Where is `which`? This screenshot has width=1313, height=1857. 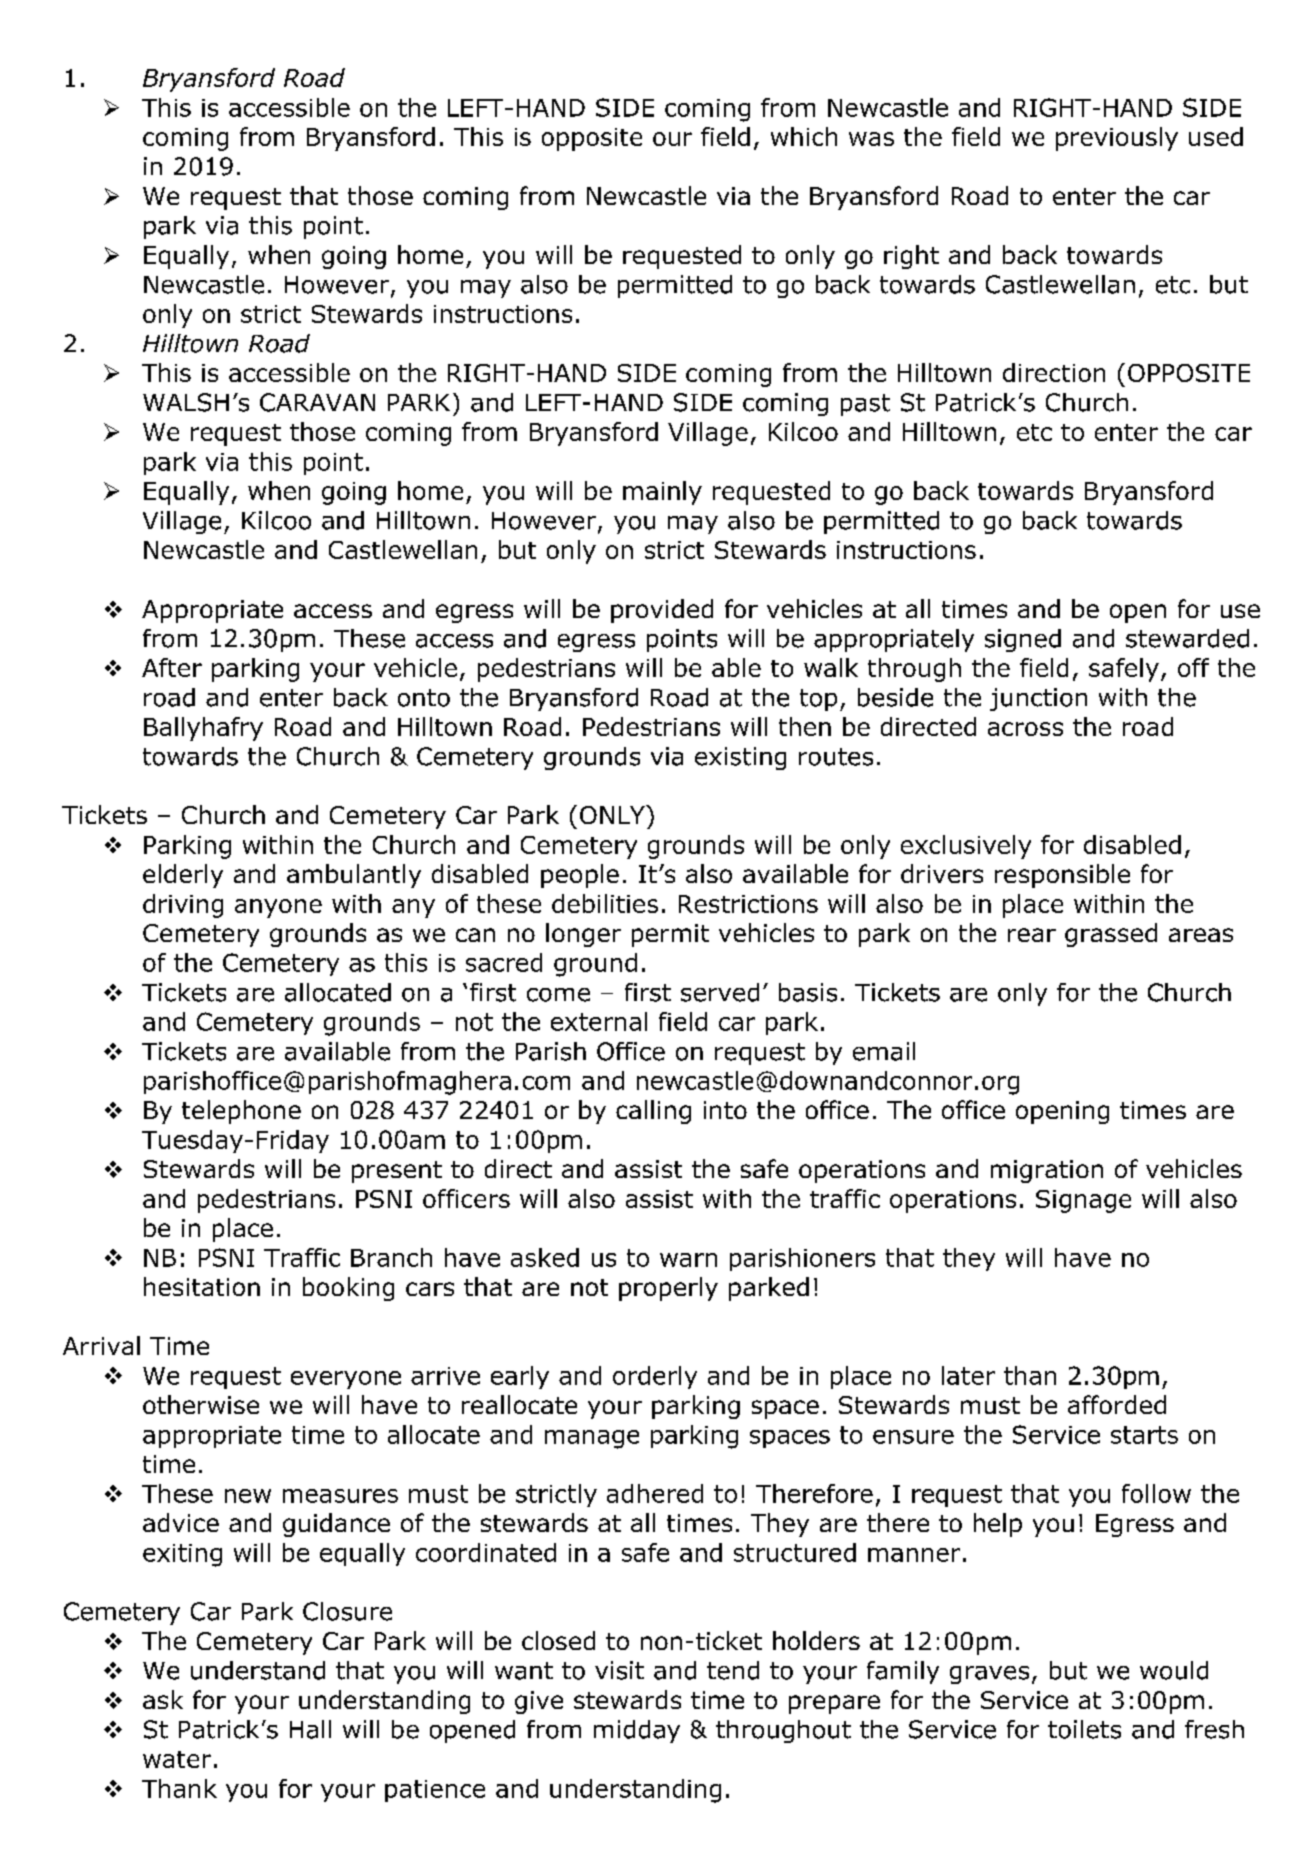 which is located at coordinates (804, 136).
